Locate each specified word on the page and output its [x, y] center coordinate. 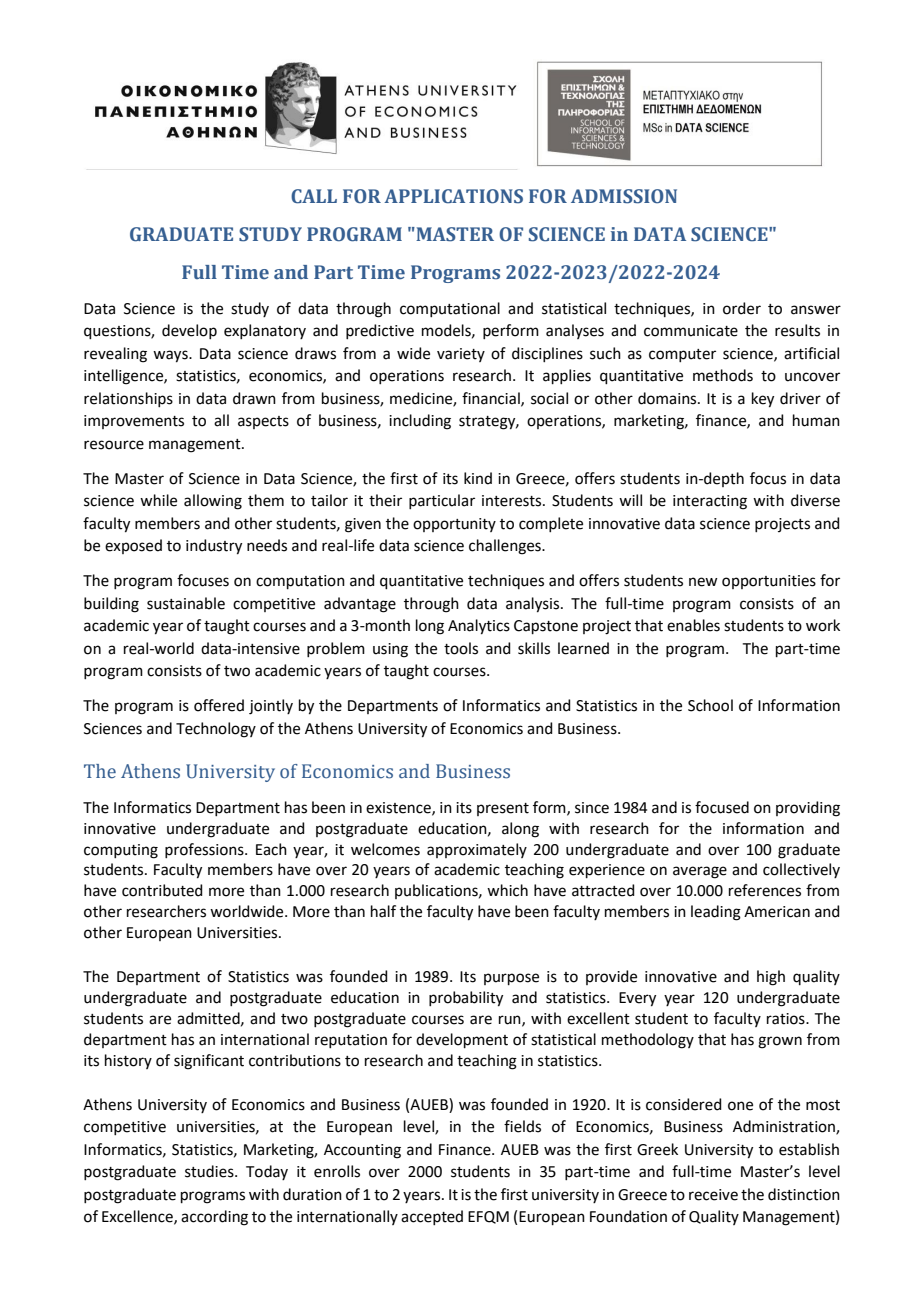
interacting [710, 502]
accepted [432, 1217]
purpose [511, 979]
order [742, 308]
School [710, 705]
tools [461, 648]
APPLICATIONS [453, 196]
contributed [162, 890]
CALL [314, 196]
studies [210, 1171]
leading [716, 913]
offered [219, 705]
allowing [213, 502]
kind [478, 478]
